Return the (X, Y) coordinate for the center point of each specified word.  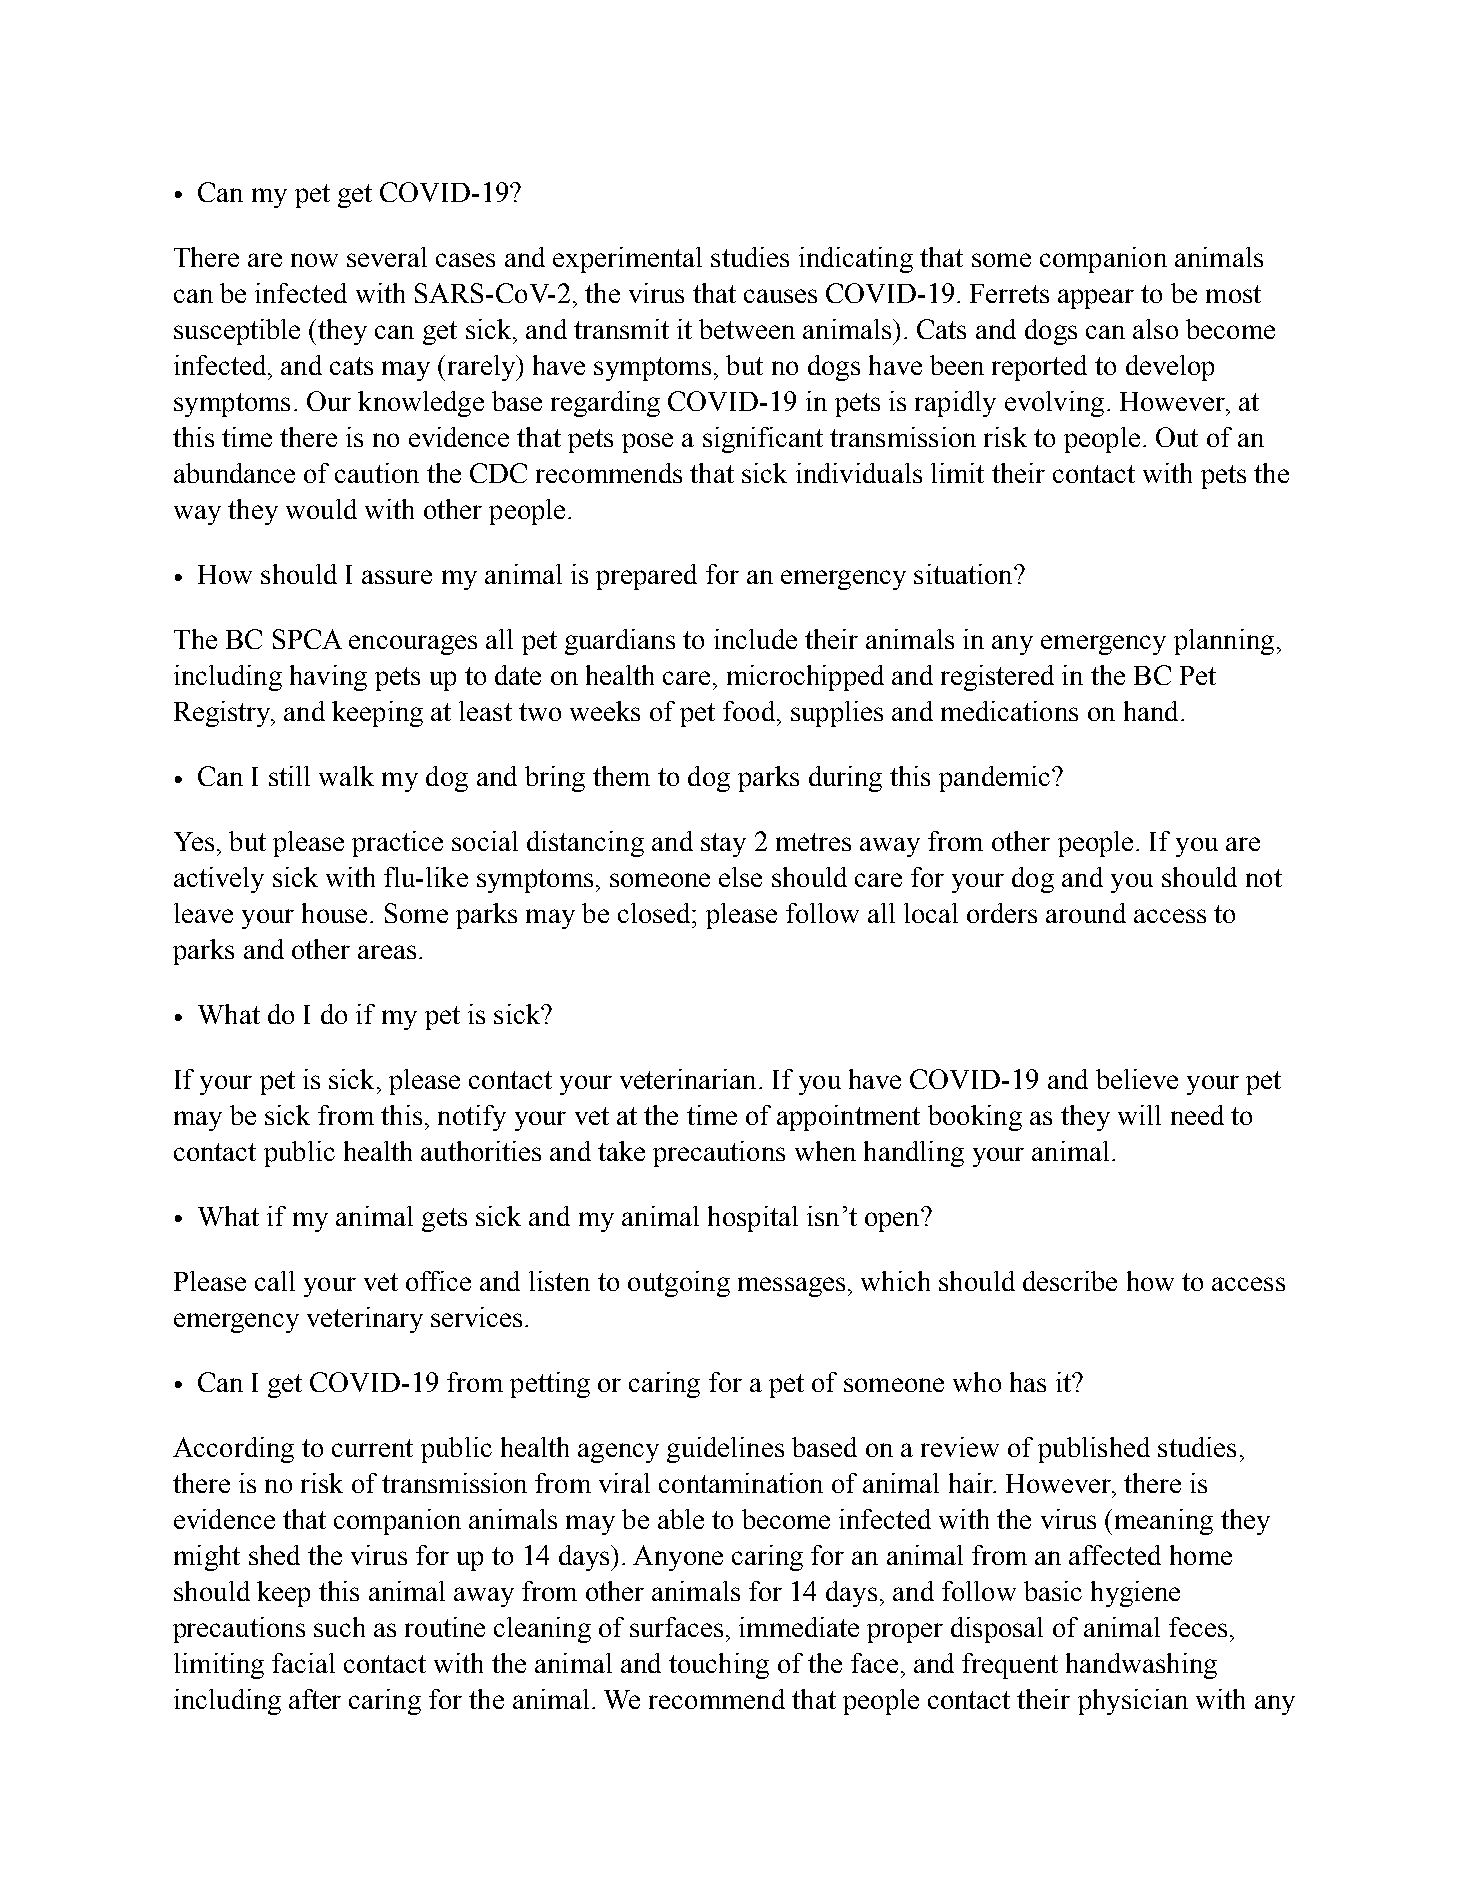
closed (655, 913)
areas (387, 952)
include (755, 639)
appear (1096, 299)
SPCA (307, 639)
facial (303, 1663)
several (387, 257)
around (1086, 913)
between (747, 329)
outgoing (679, 1284)
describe (1070, 1281)
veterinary (365, 1320)
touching (719, 1666)
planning (1224, 642)
